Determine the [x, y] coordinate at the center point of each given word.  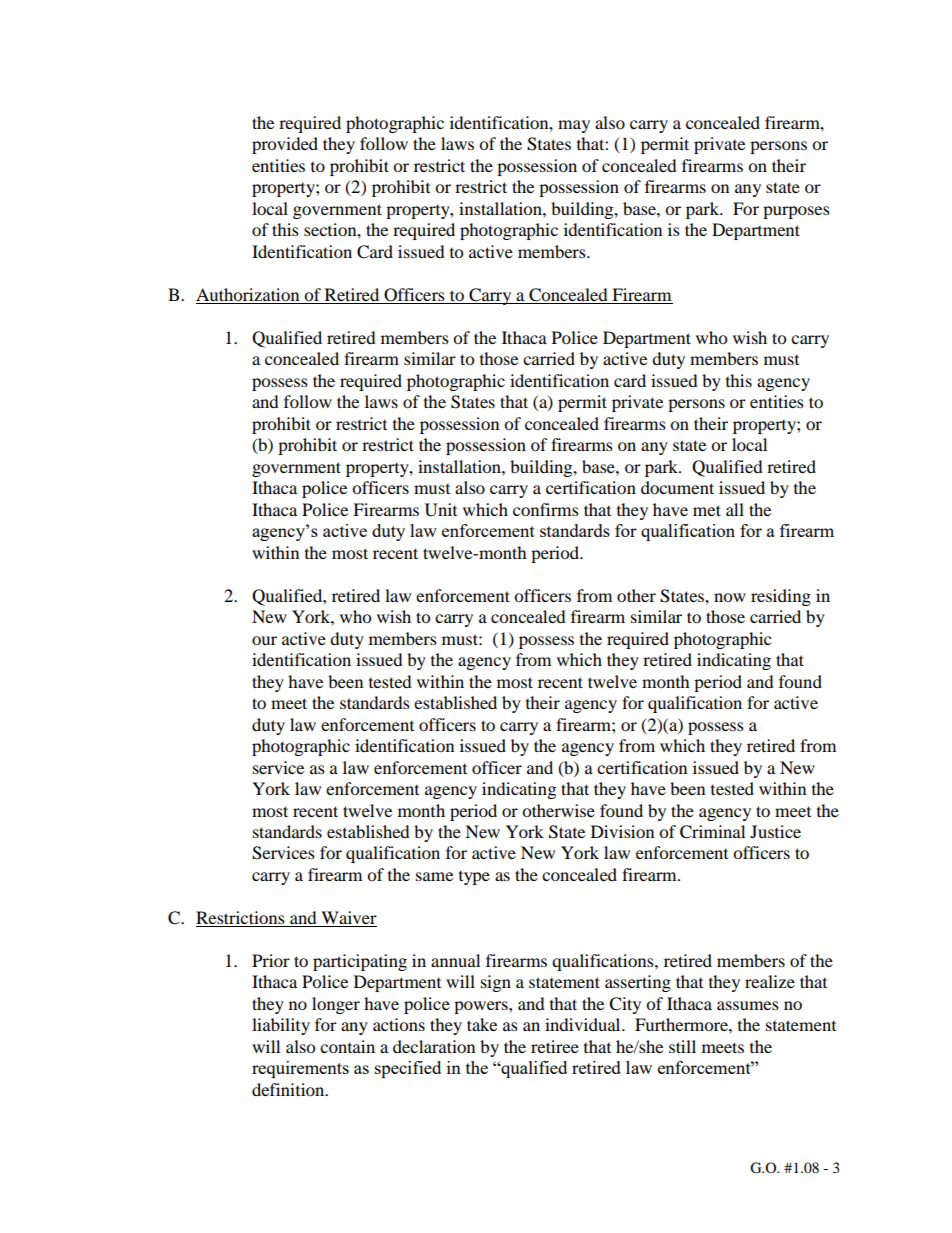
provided [285, 145]
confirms [546, 509]
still [682, 1046]
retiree [555, 1046]
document [677, 487]
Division [622, 831]
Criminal [712, 832]
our [264, 640]
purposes [796, 212]
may [574, 126]
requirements [300, 1069]
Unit [441, 510]
